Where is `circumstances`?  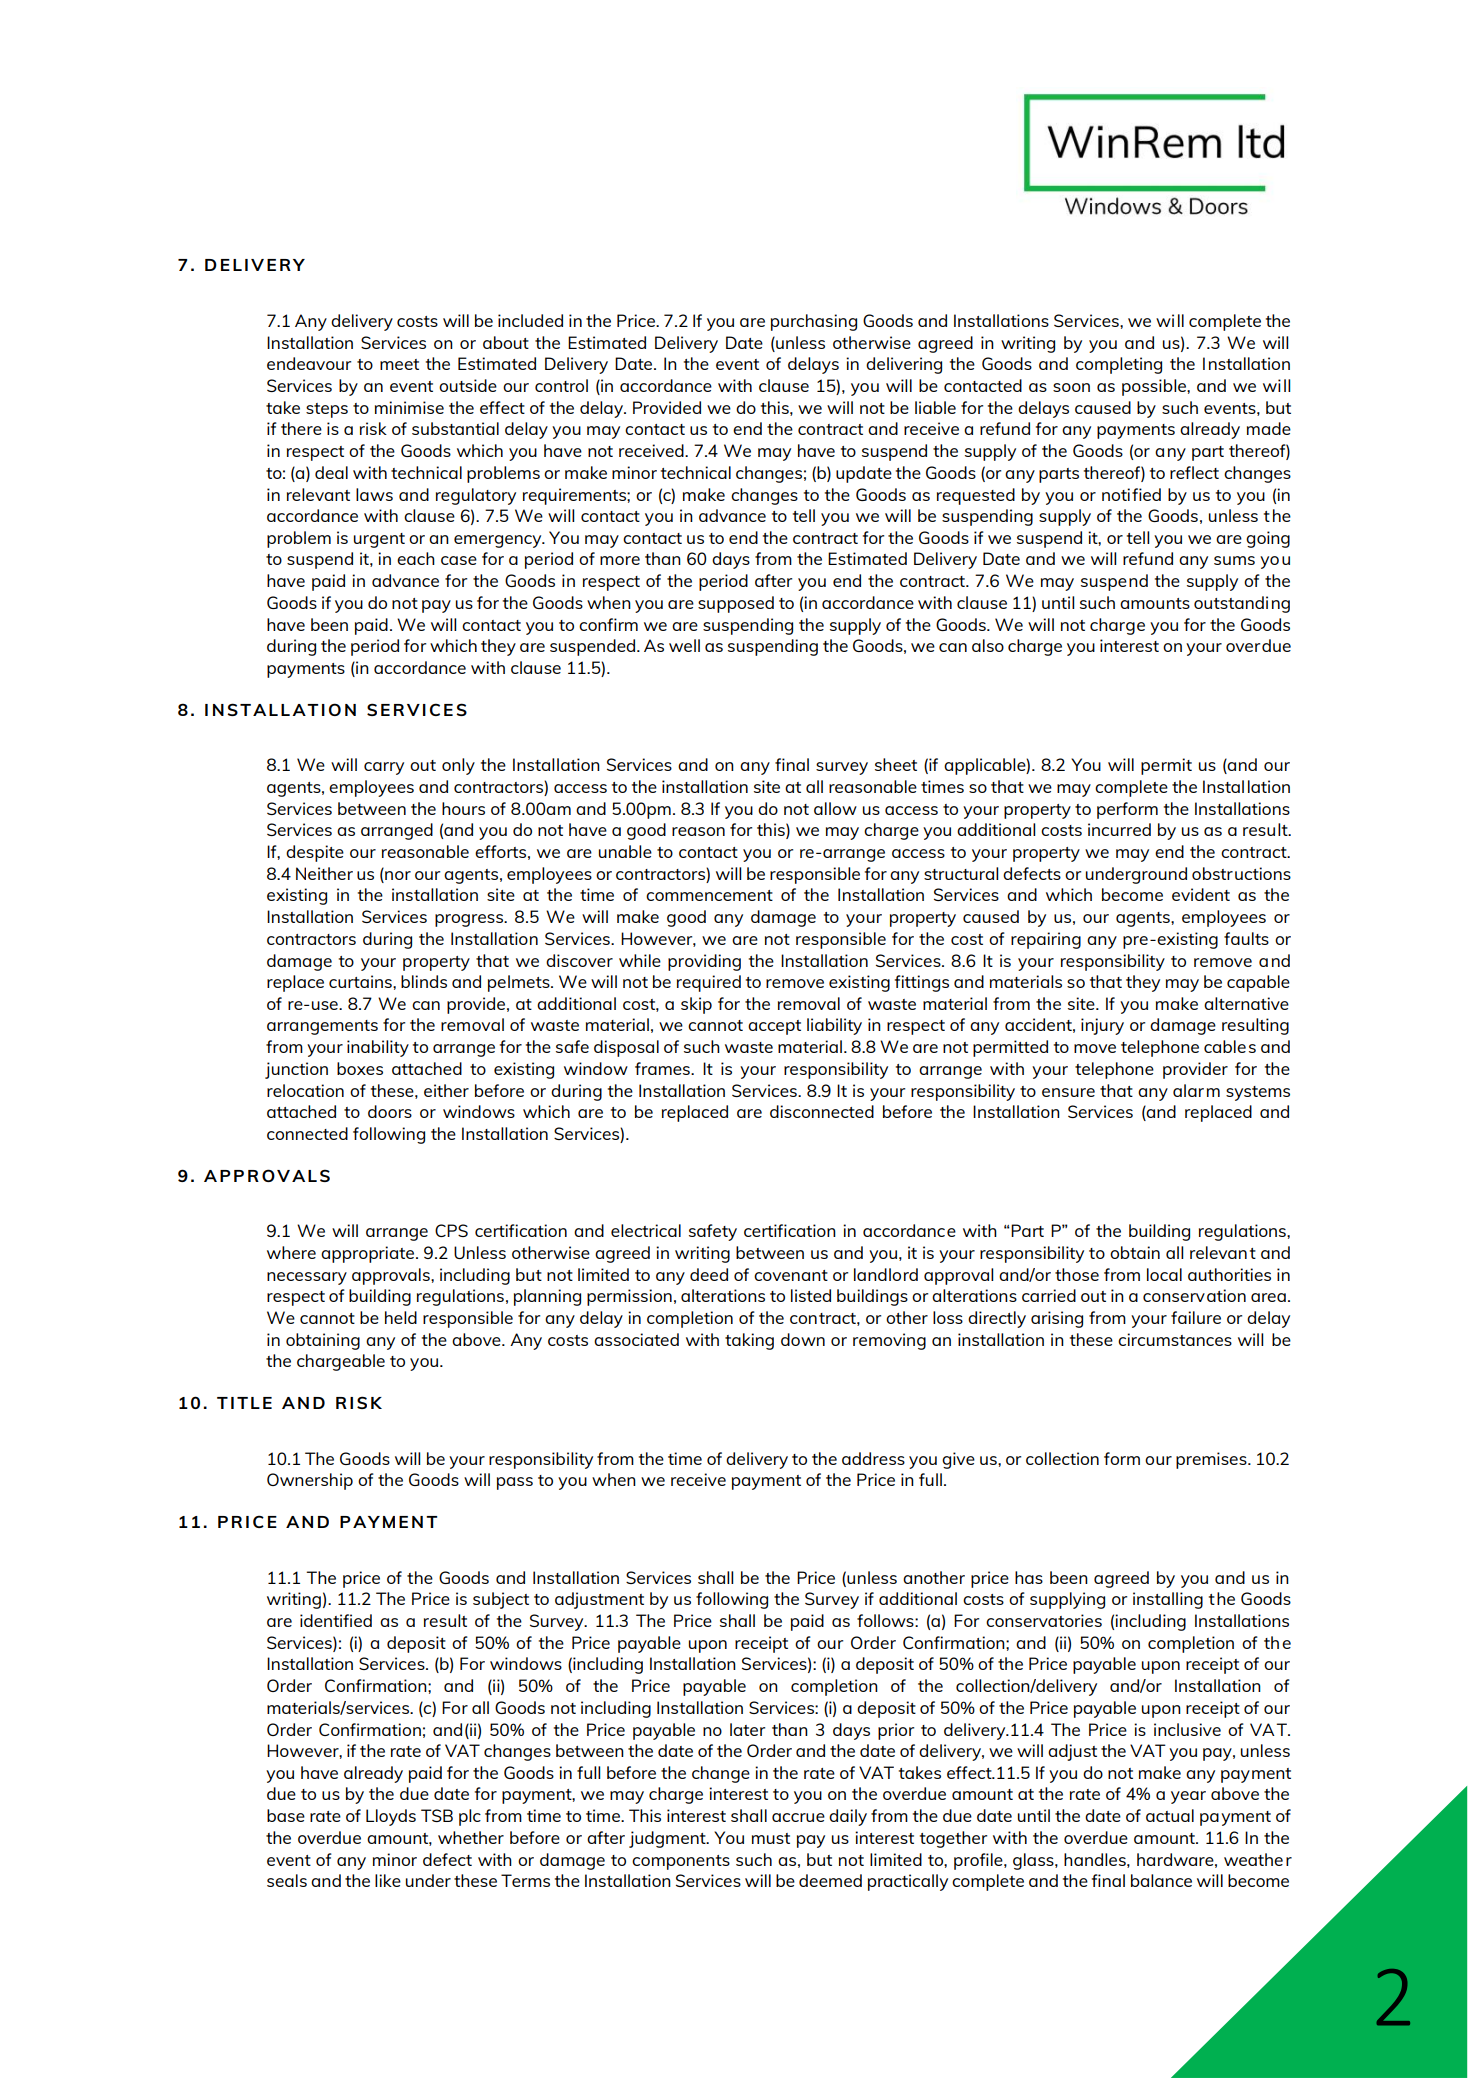
circumstances is located at coordinates (1175, 1339).
